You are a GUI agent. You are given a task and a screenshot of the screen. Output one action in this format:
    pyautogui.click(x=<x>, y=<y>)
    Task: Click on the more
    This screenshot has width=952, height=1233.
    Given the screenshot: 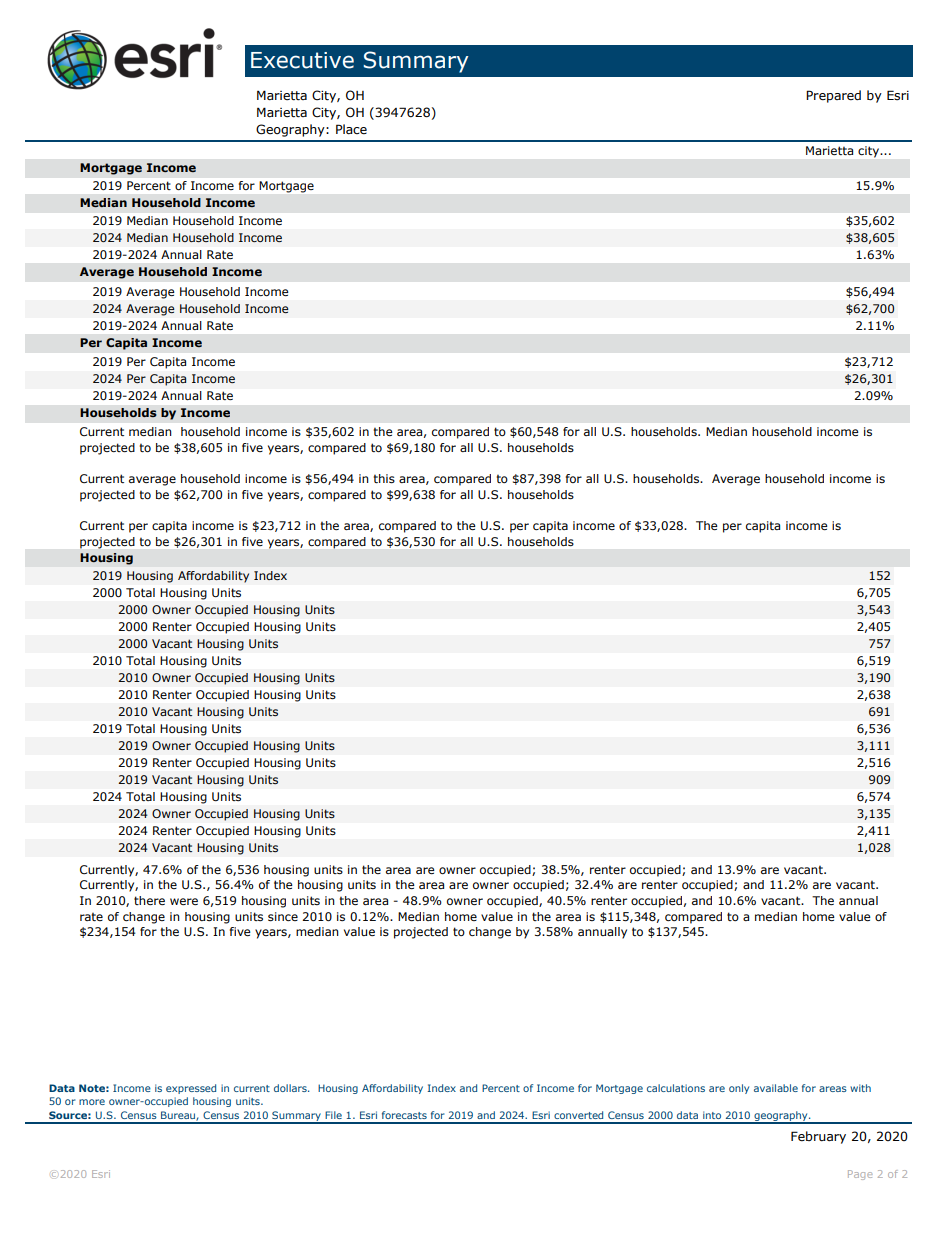 What is the action you would take?
    pyautogui.click(x=92, y=1102)
